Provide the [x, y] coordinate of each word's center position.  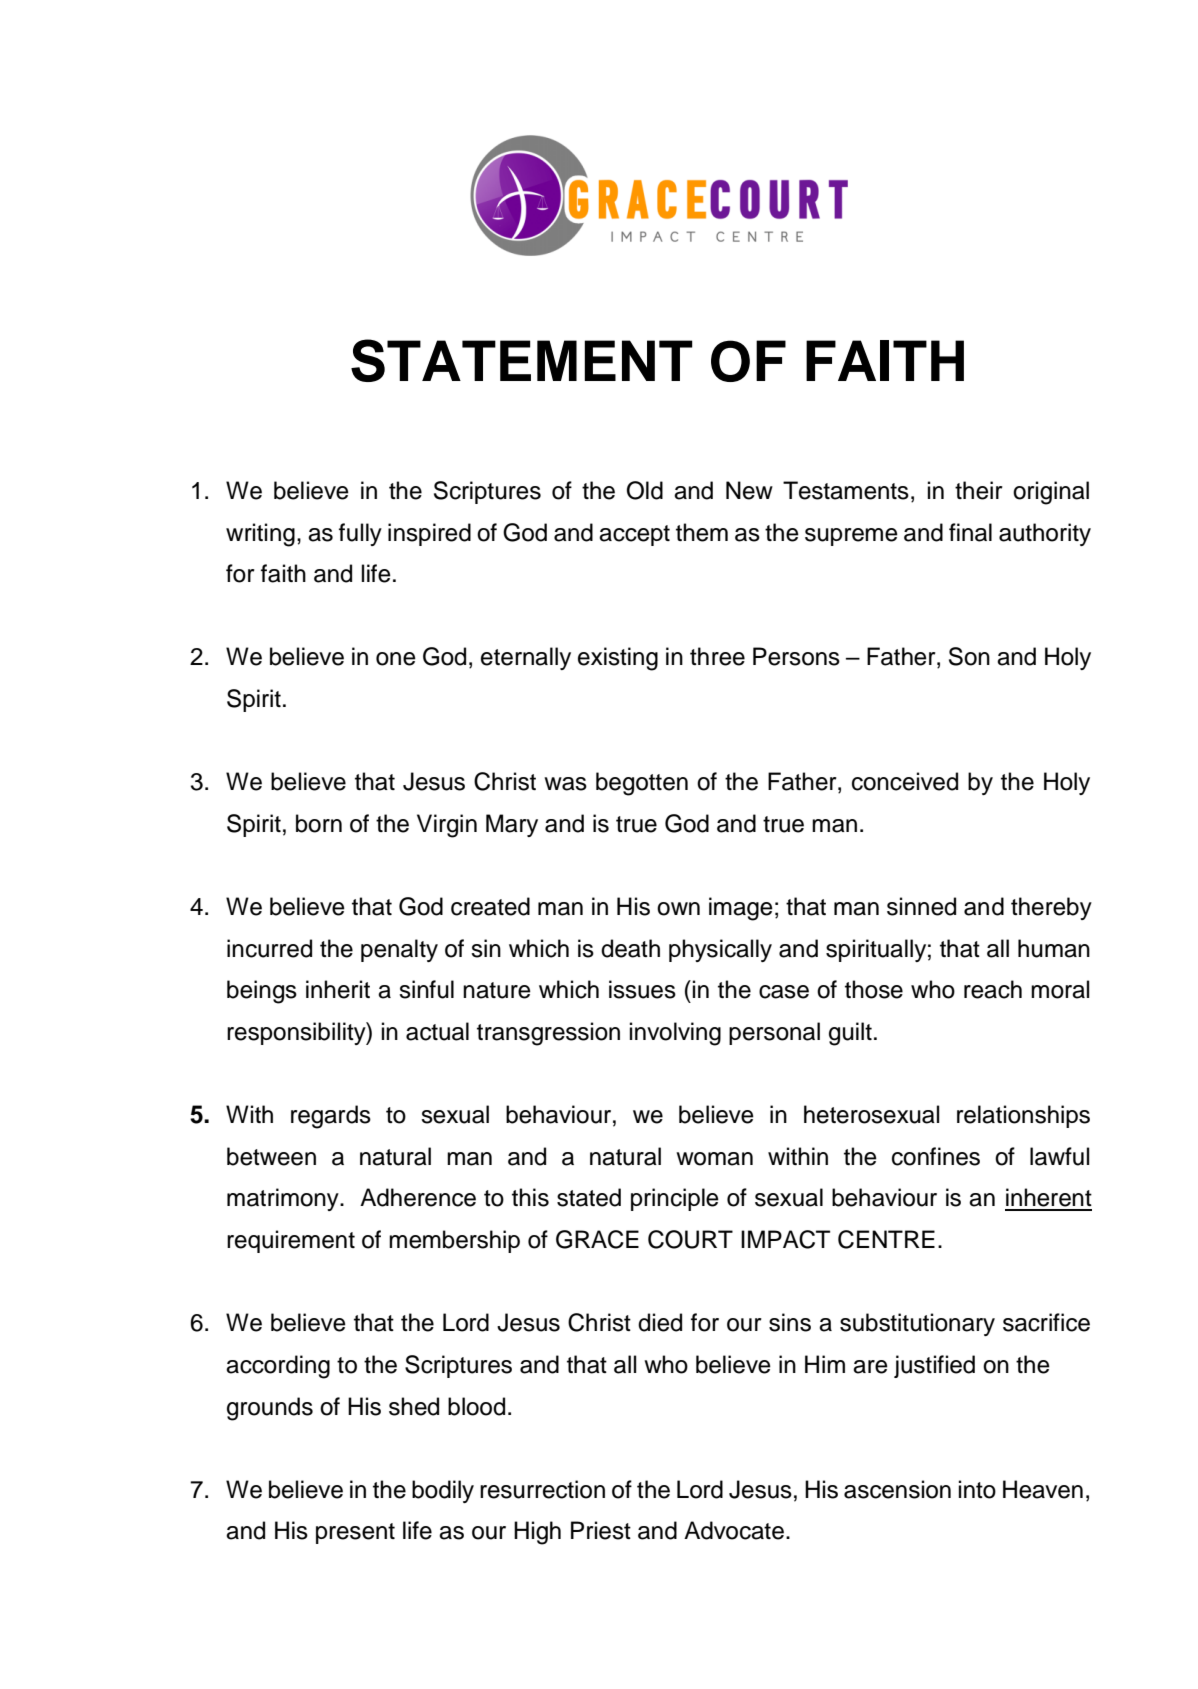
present [355, 1533]
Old [645, 490]
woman [714, 1159]
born [319, 823]
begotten [642, 784]
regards [331, 1117]
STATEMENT [522, 360]
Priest [601, 1530]
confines [936, 1156]
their [979, 490]
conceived [905, 781]
